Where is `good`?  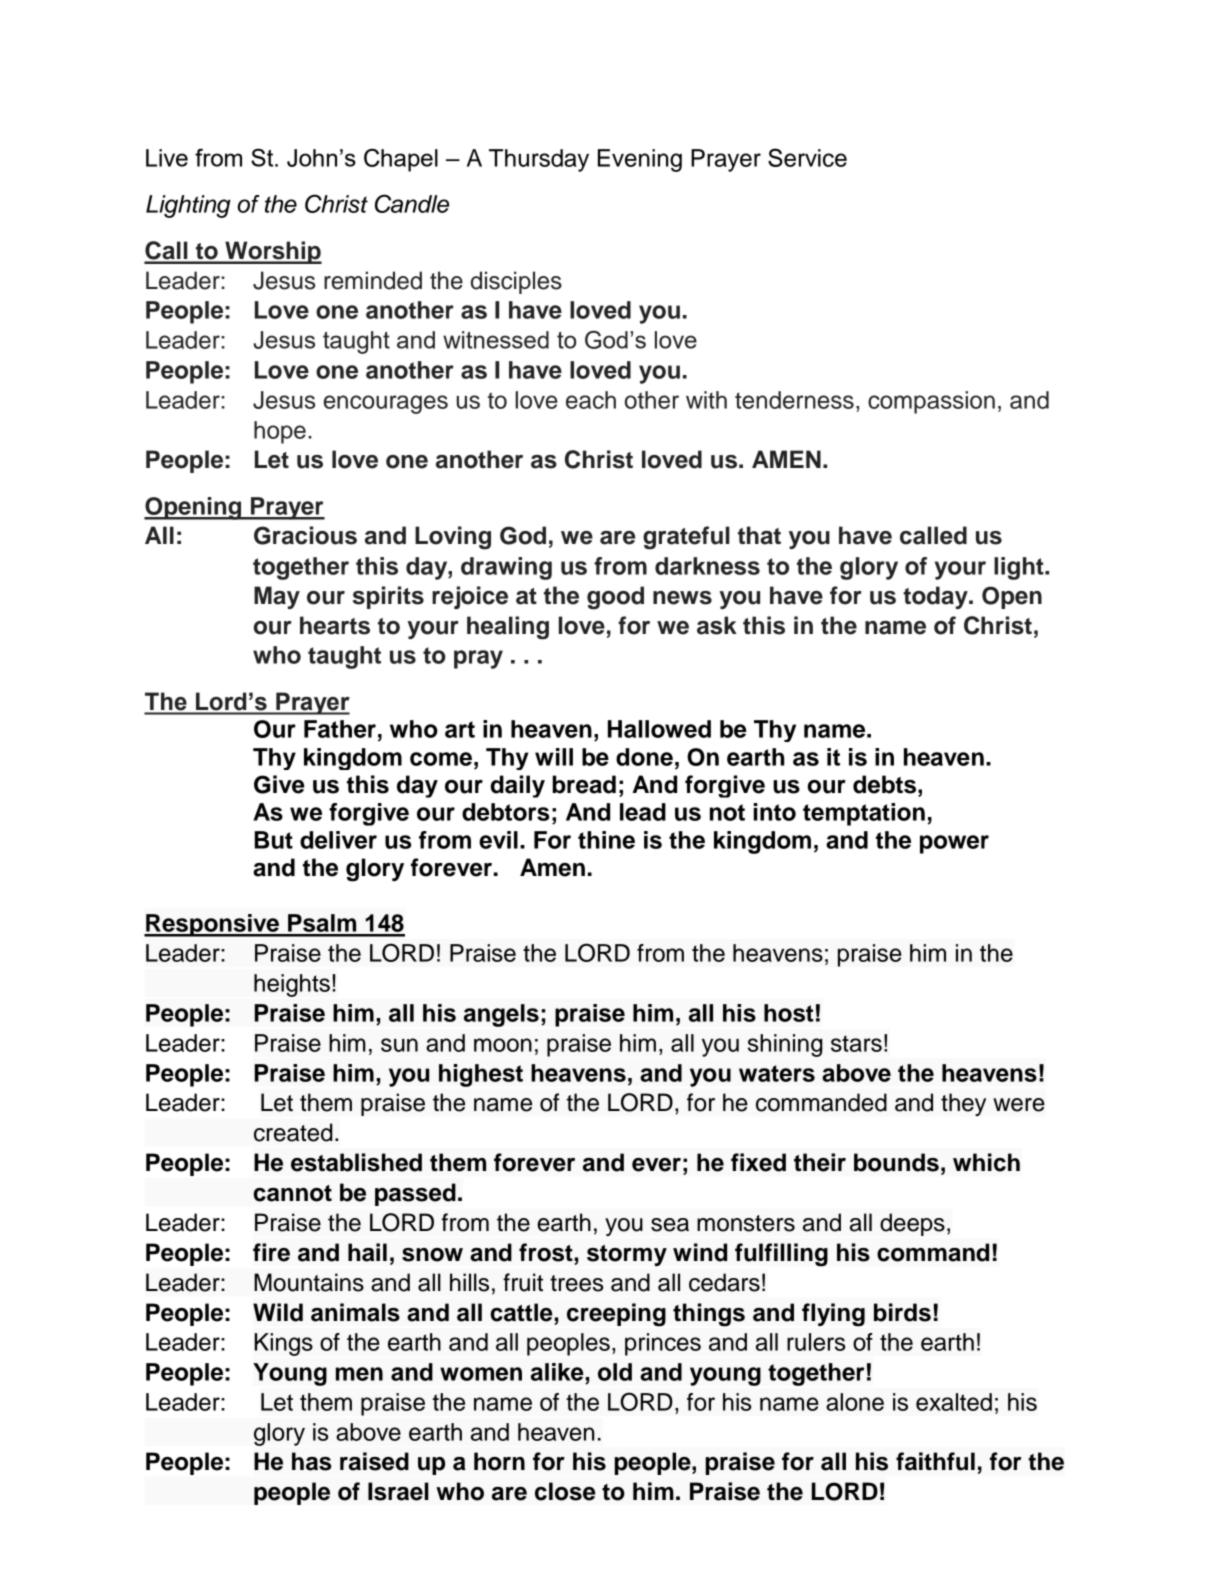
good is located at coordinates (615, 598).
